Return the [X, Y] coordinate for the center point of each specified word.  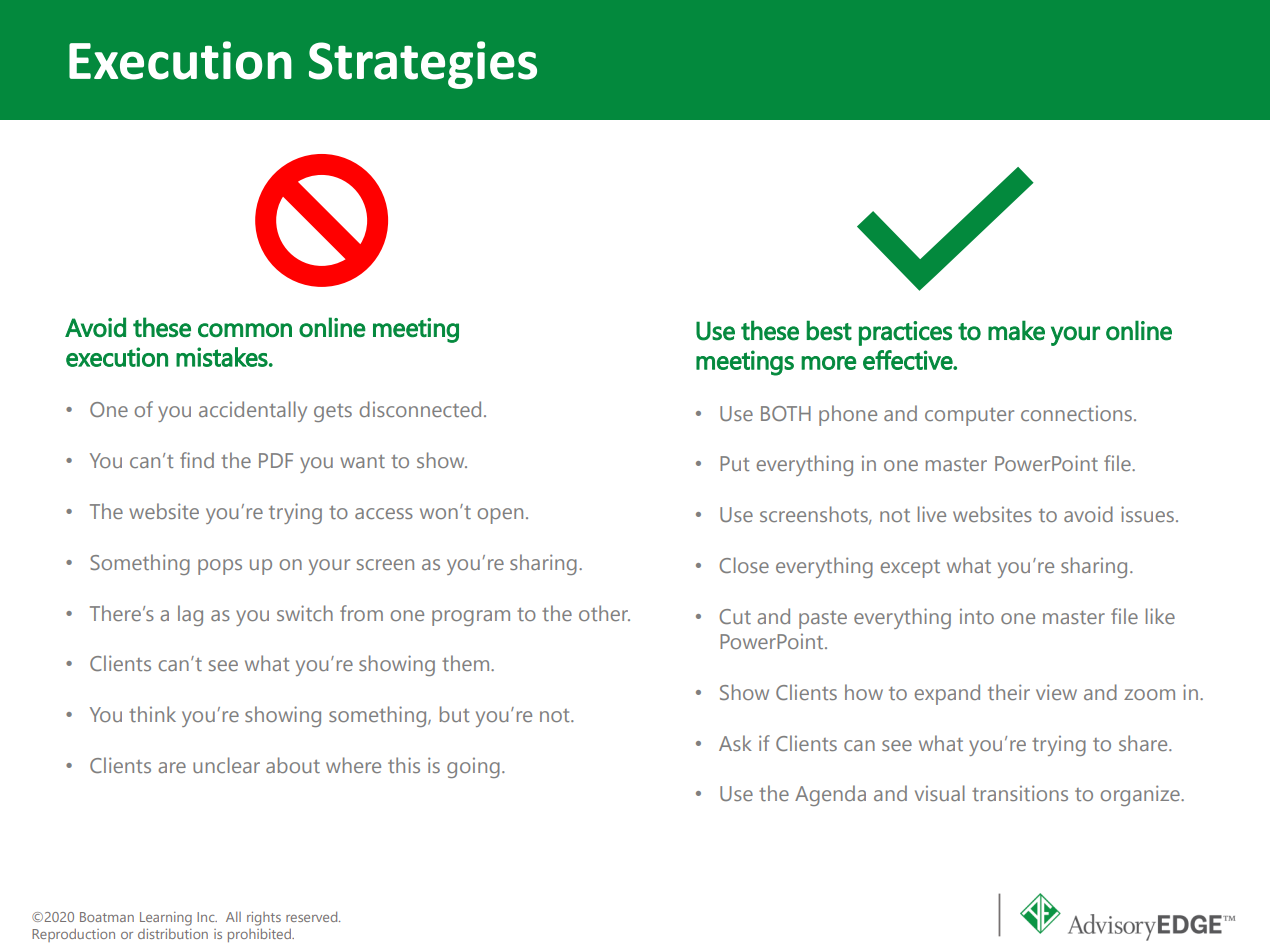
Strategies [423, 65]
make [1016, 330]
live [932, 514]
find [197, 460]
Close [744, 565]
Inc [207, 917]
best [829, 330]
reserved [313, 916]
